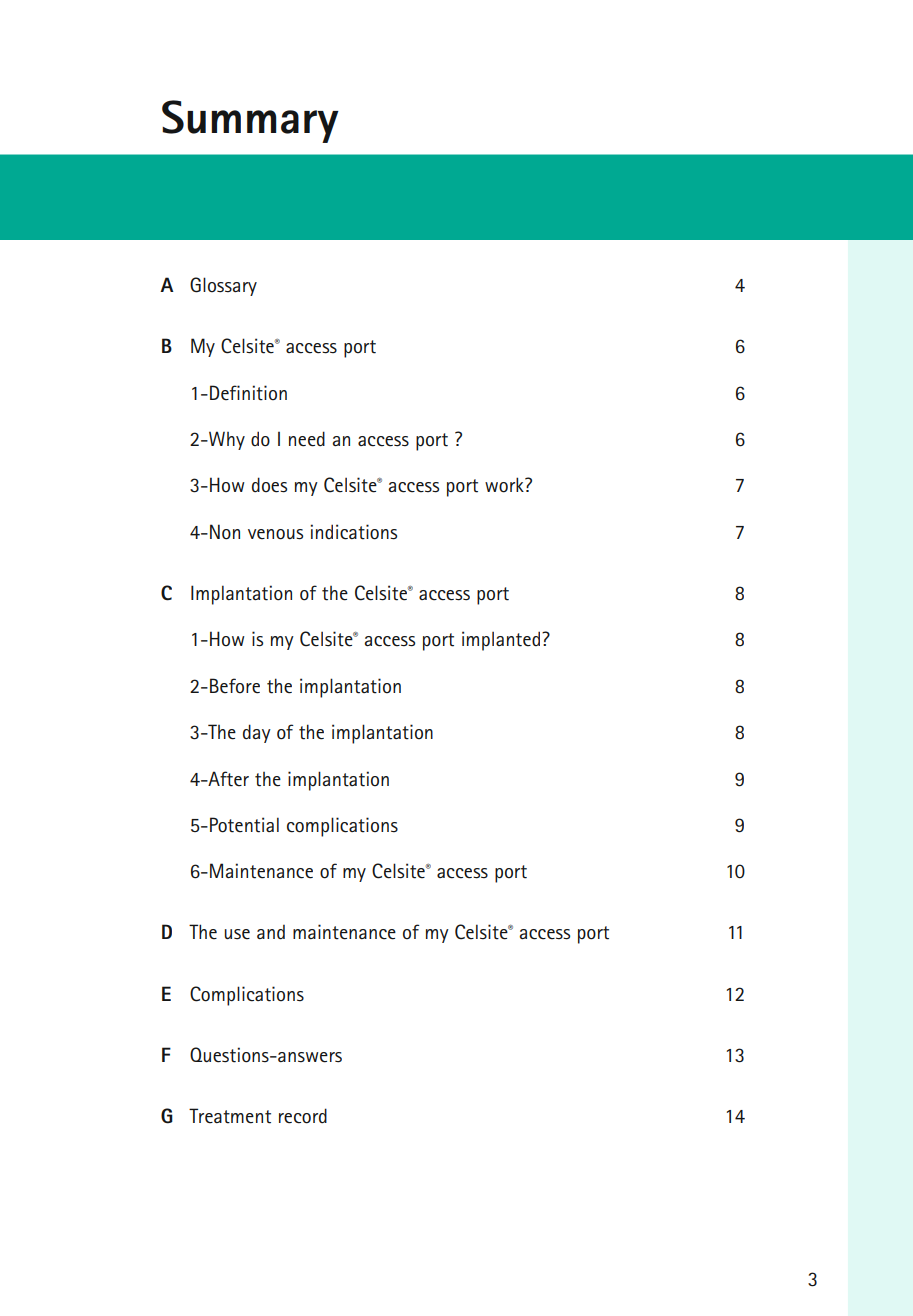 The height and width of the page is (1316, 913). What do you see at coordinates (505, 485) in the page?
I see `work` at bounding box center [505, 485].
